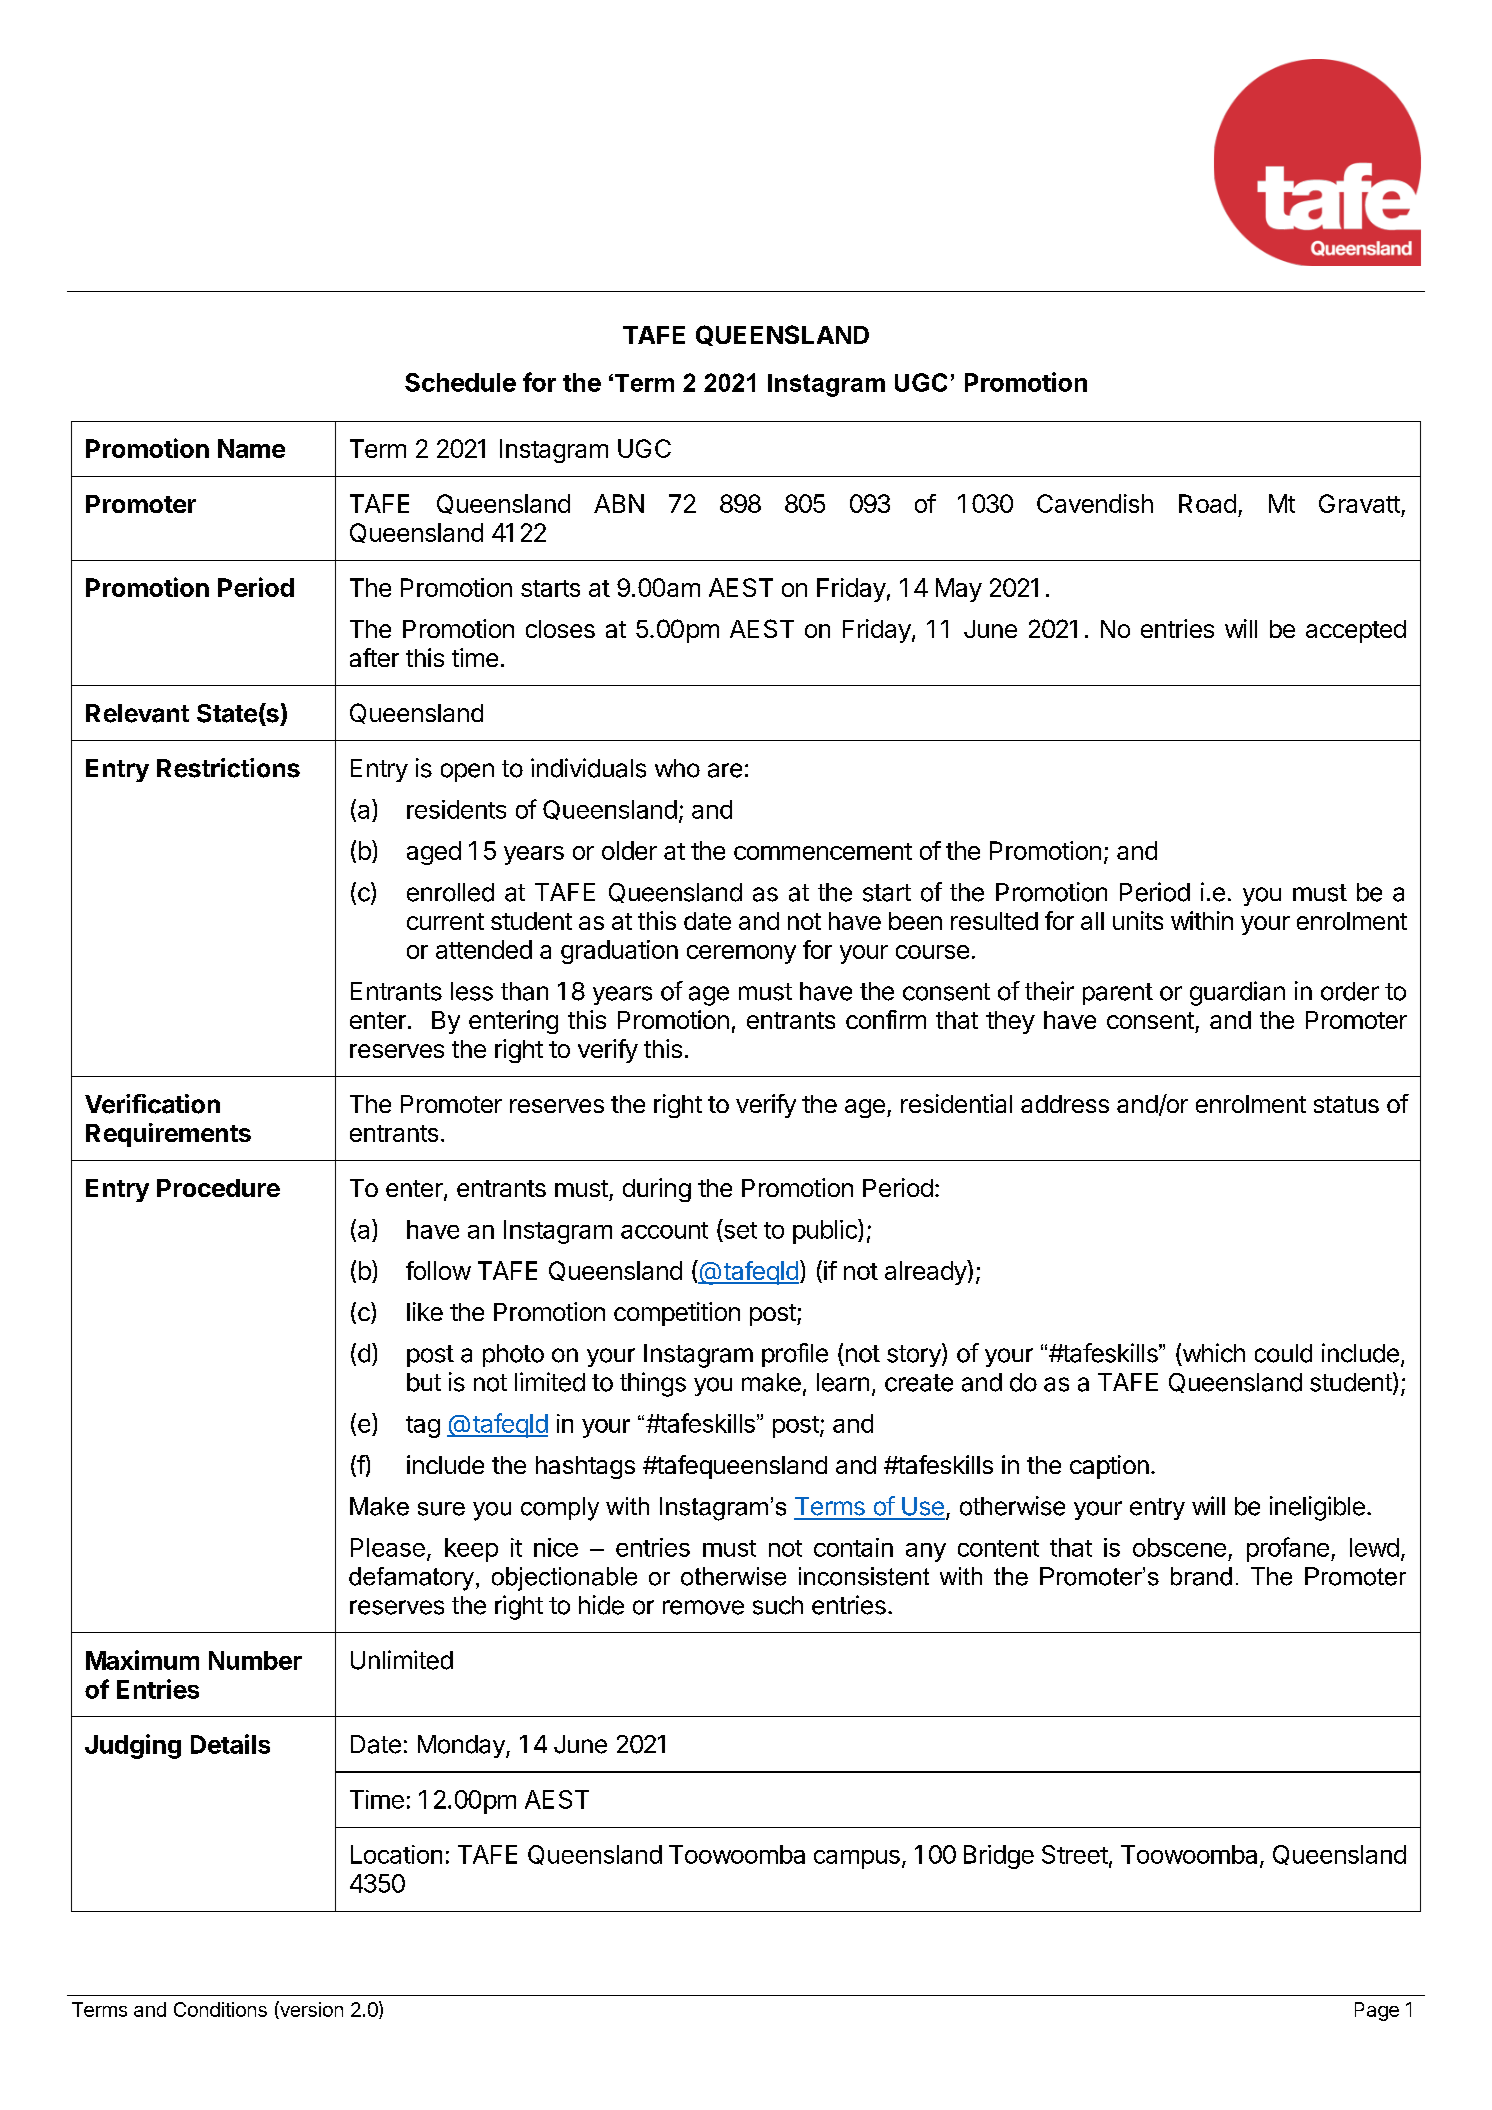 The height and width of the screenshot is (2110, 1492). Describe the element at coordinates (619, 503) in the screenshot. I see `ABN` at that location.
